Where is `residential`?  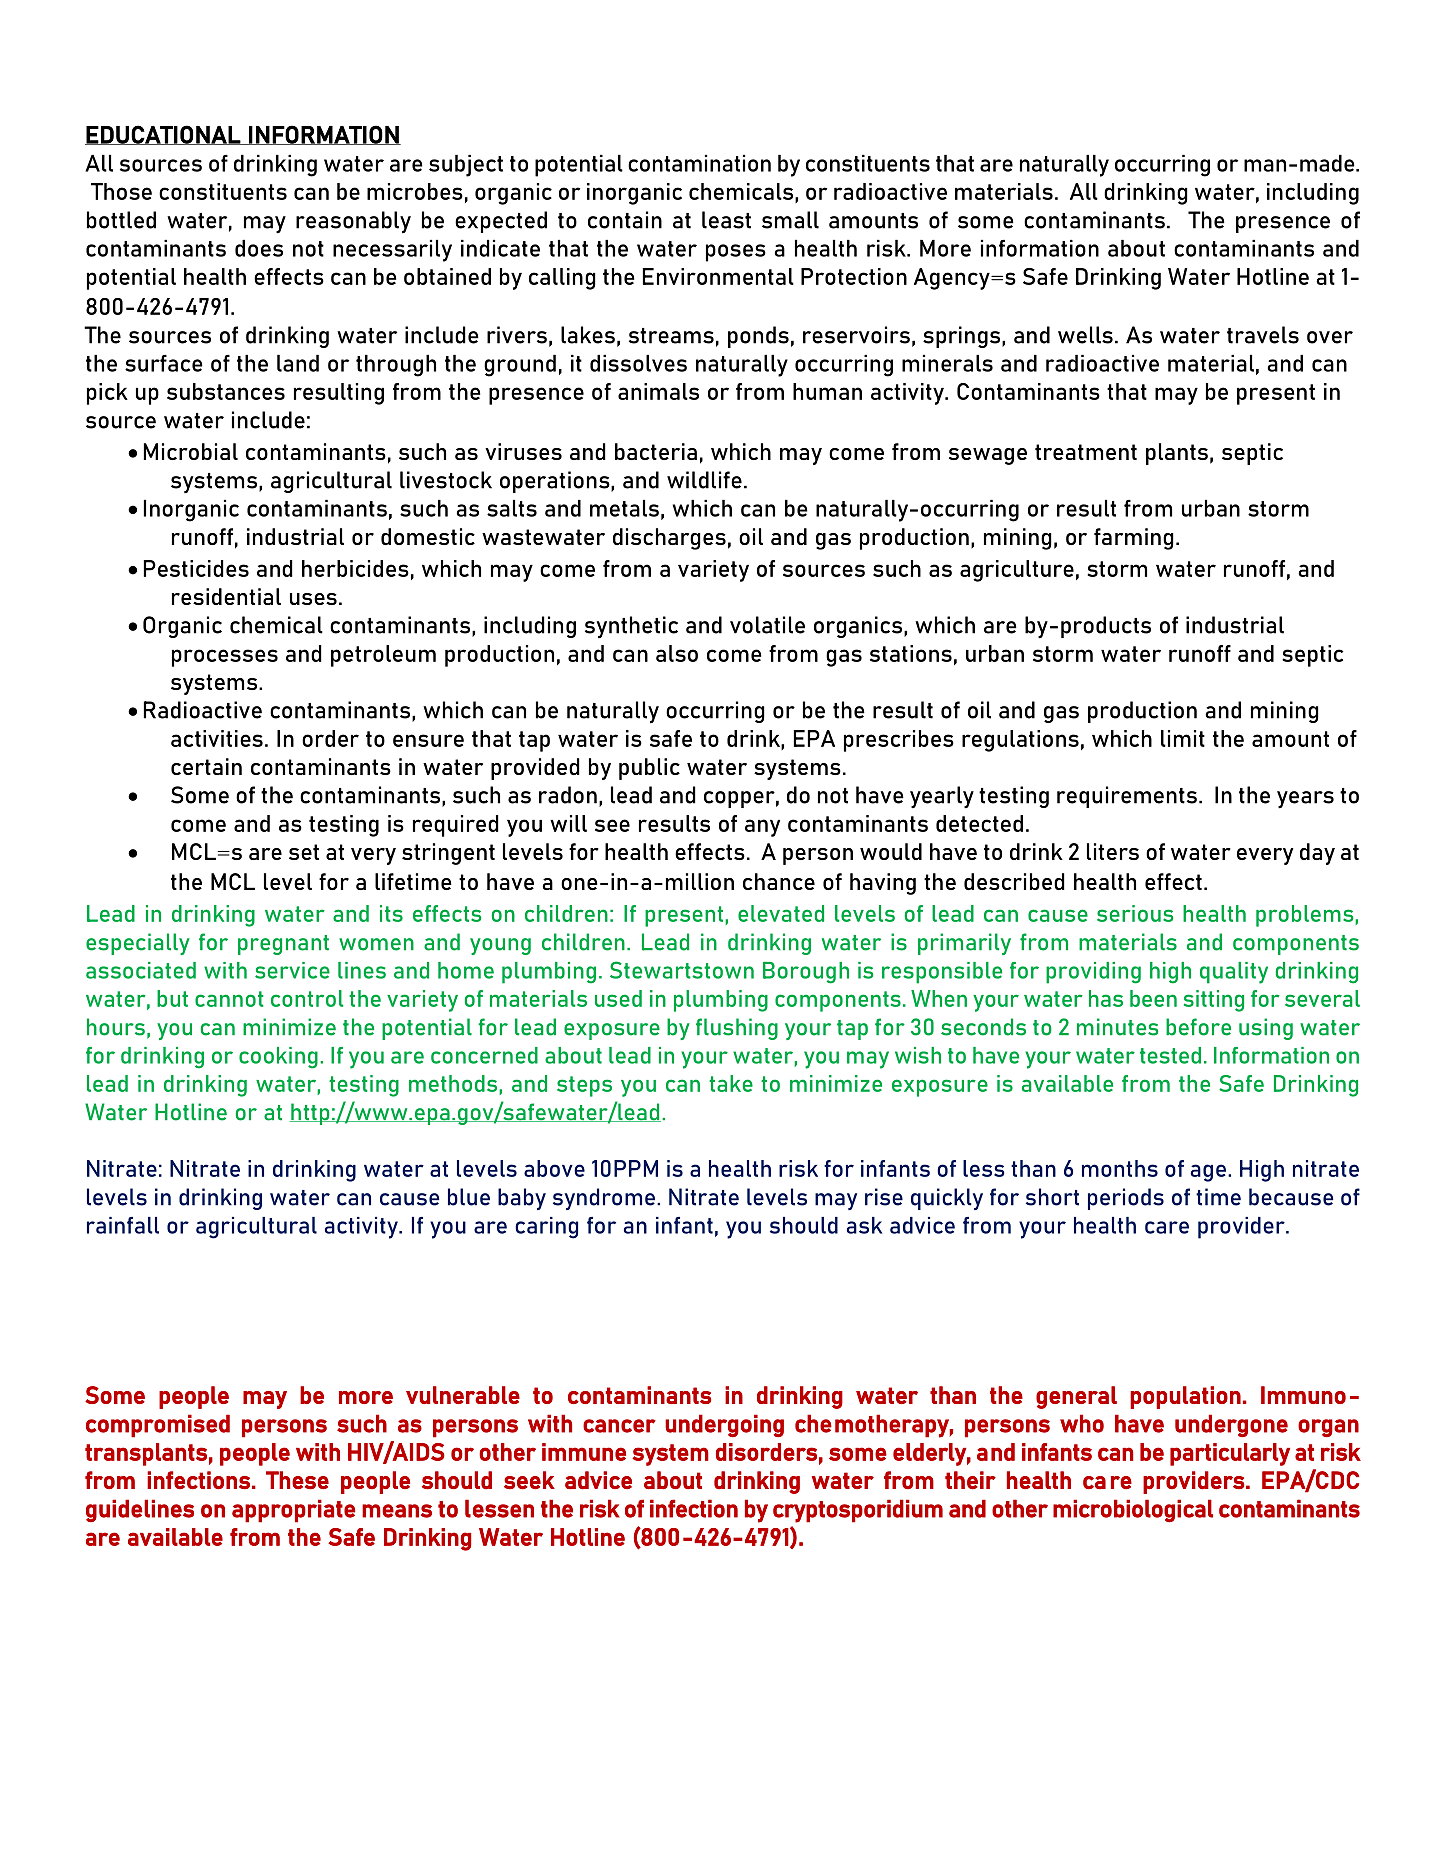 residential is located at coordinates (226, 596).
